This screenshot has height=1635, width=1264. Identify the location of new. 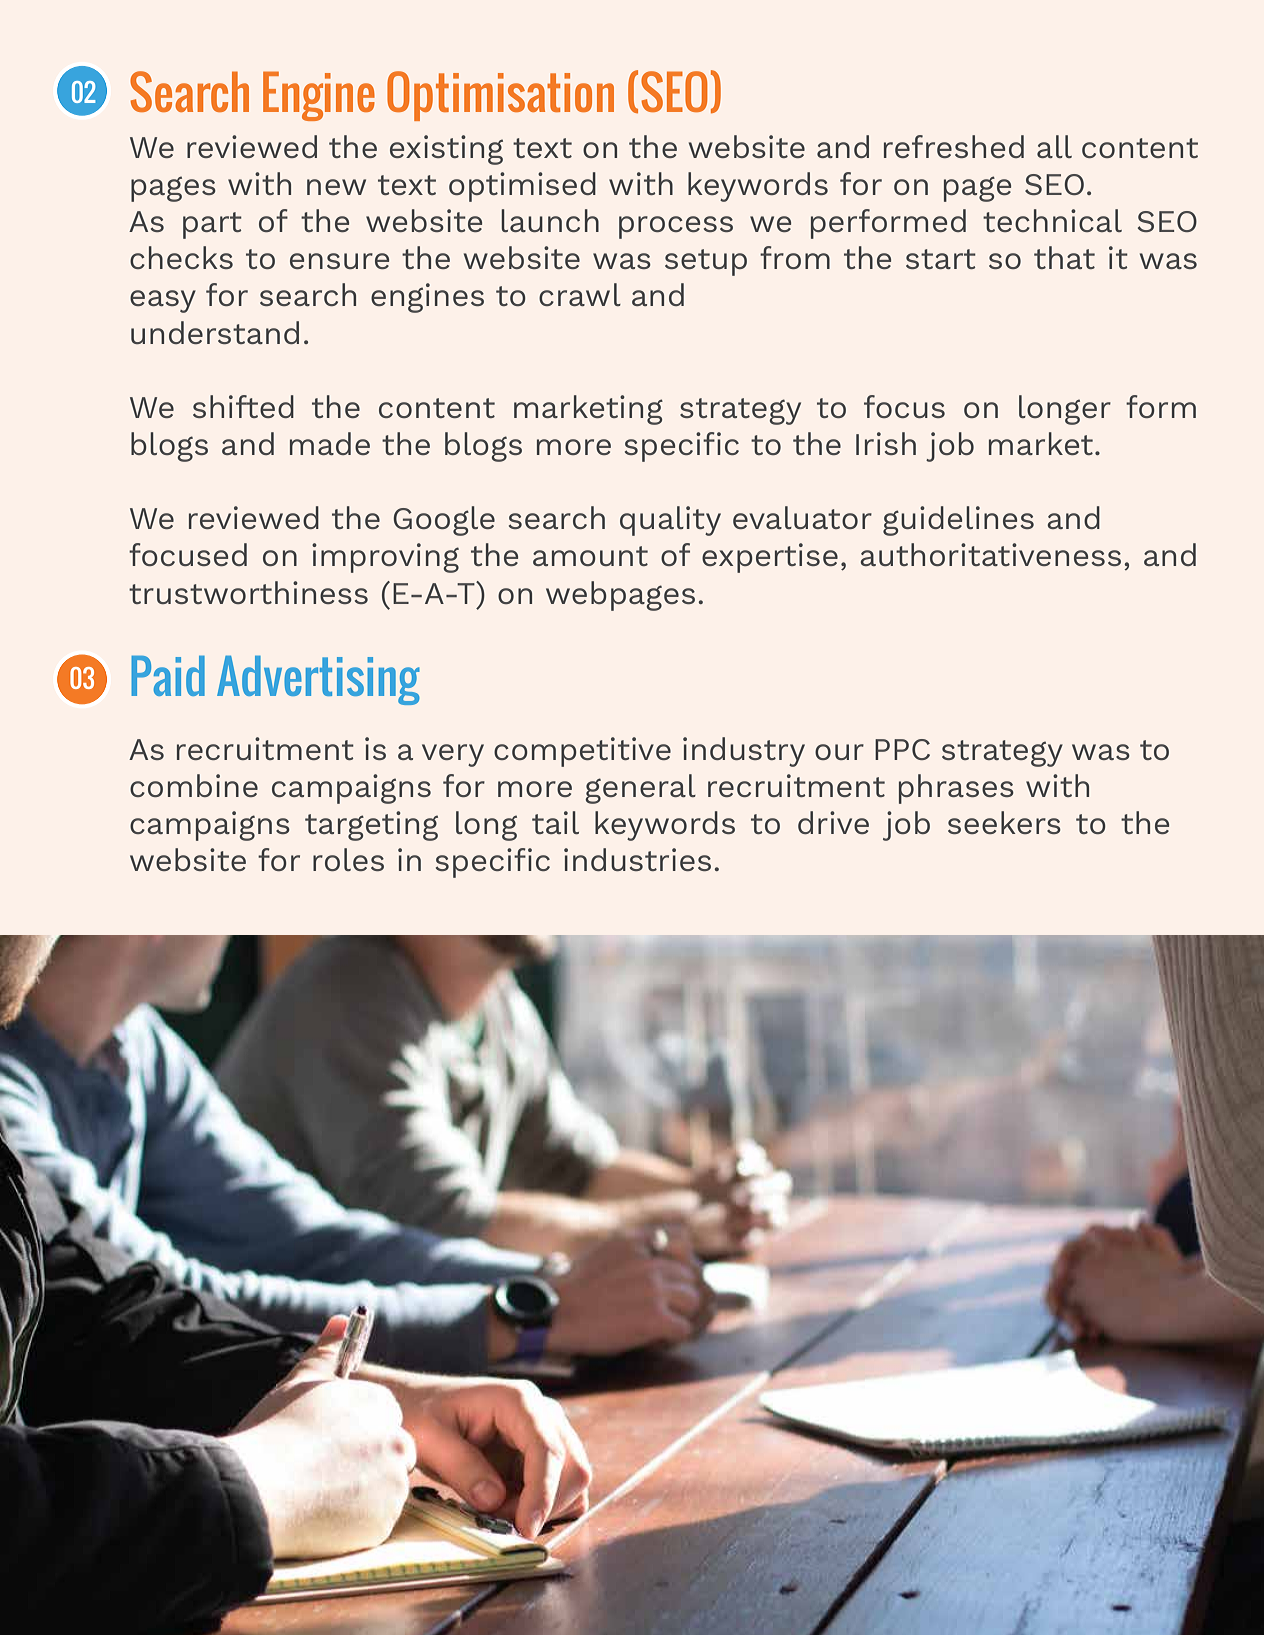
(336, 187).
